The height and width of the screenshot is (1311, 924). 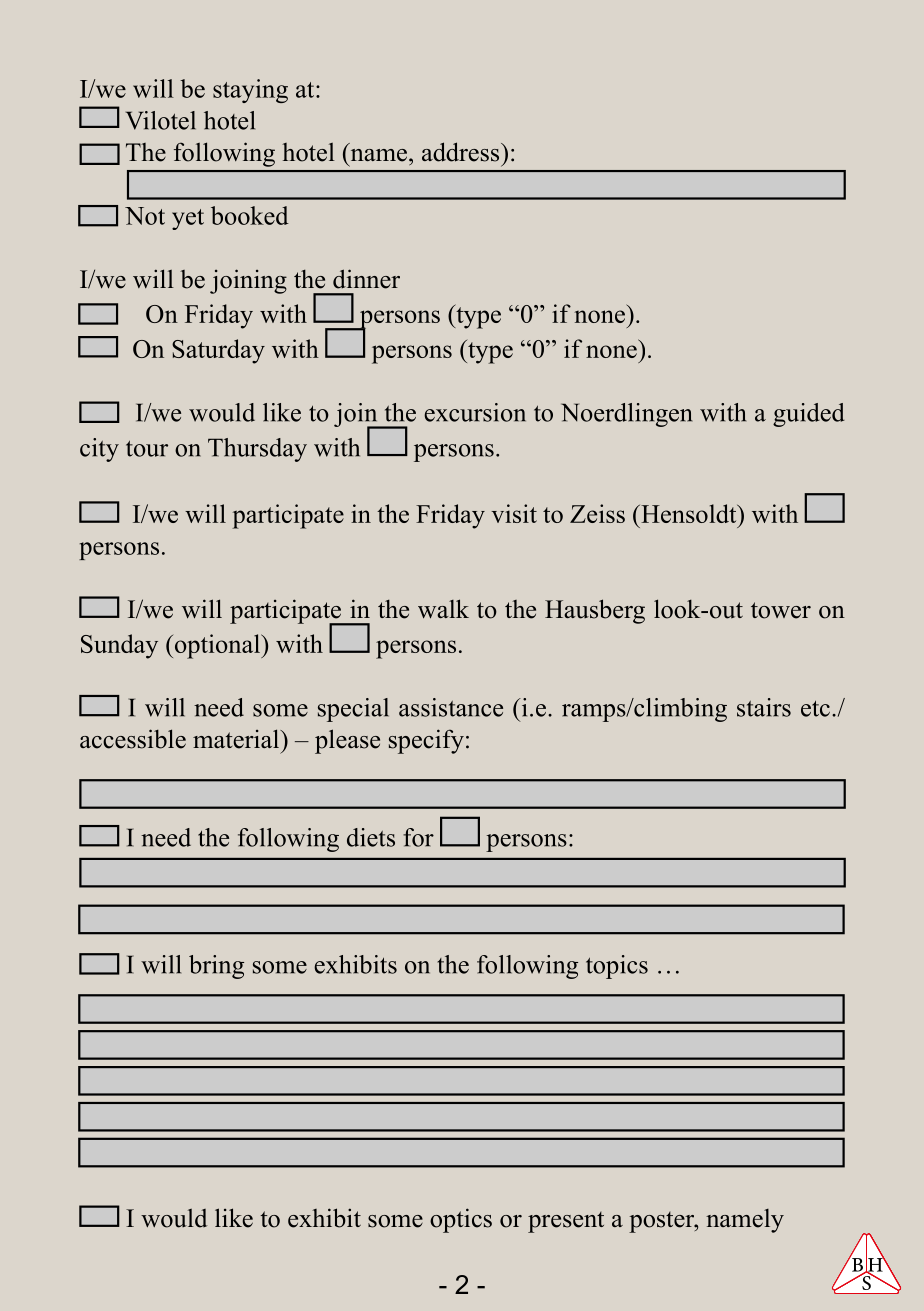 I want to click on optional, so click(x=217, y=646).
